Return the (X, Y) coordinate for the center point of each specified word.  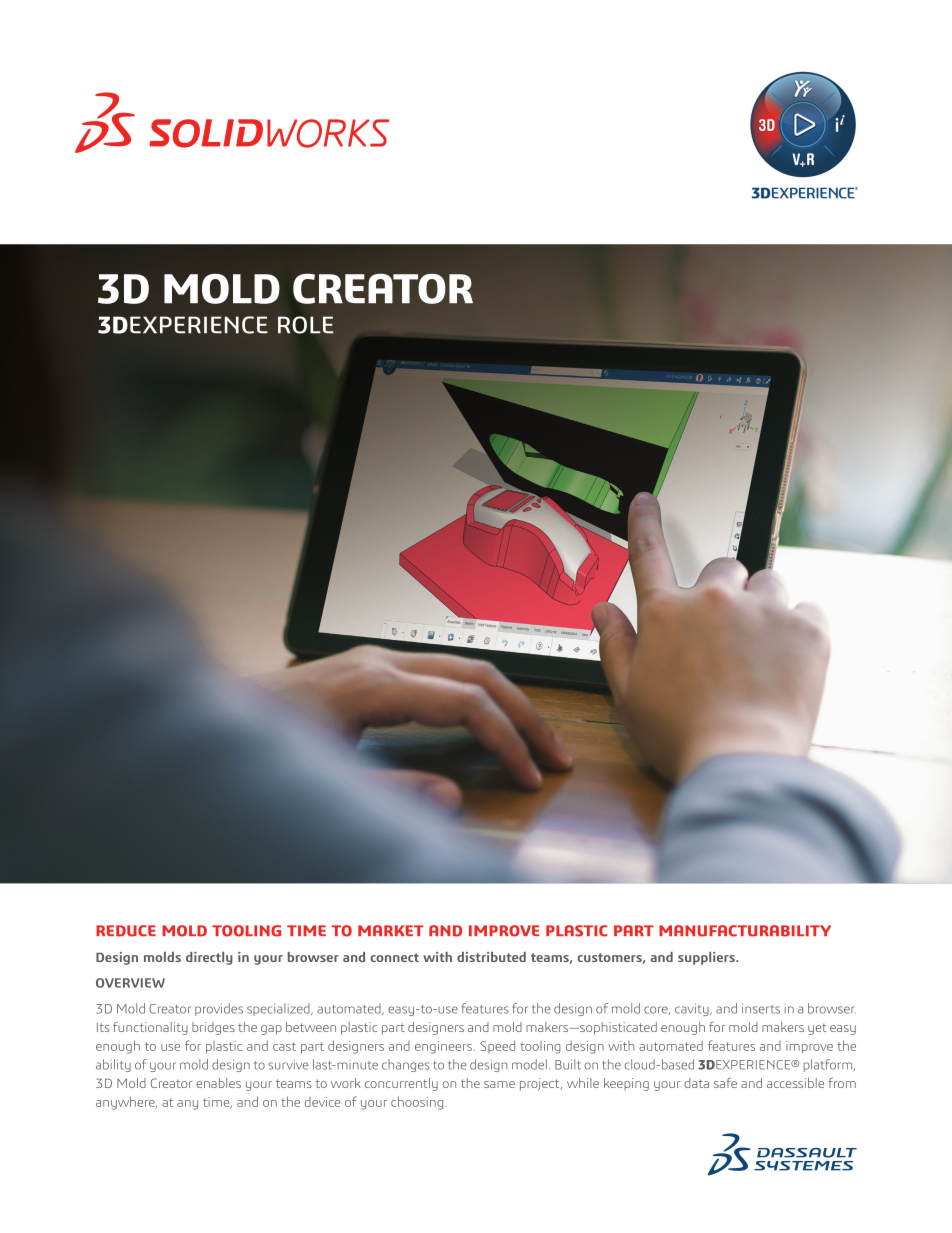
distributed (491, 957)
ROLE (306, 325)
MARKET (391, 930)
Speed (497, 1046)
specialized (279, 1009)
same (499, 1084)
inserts (761, 1008)
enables (218, 1083)
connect (395, 957)
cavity (693, 1009)
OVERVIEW (130, 983)
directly (209, 958)
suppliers (707, 958)
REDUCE (126, 931)
